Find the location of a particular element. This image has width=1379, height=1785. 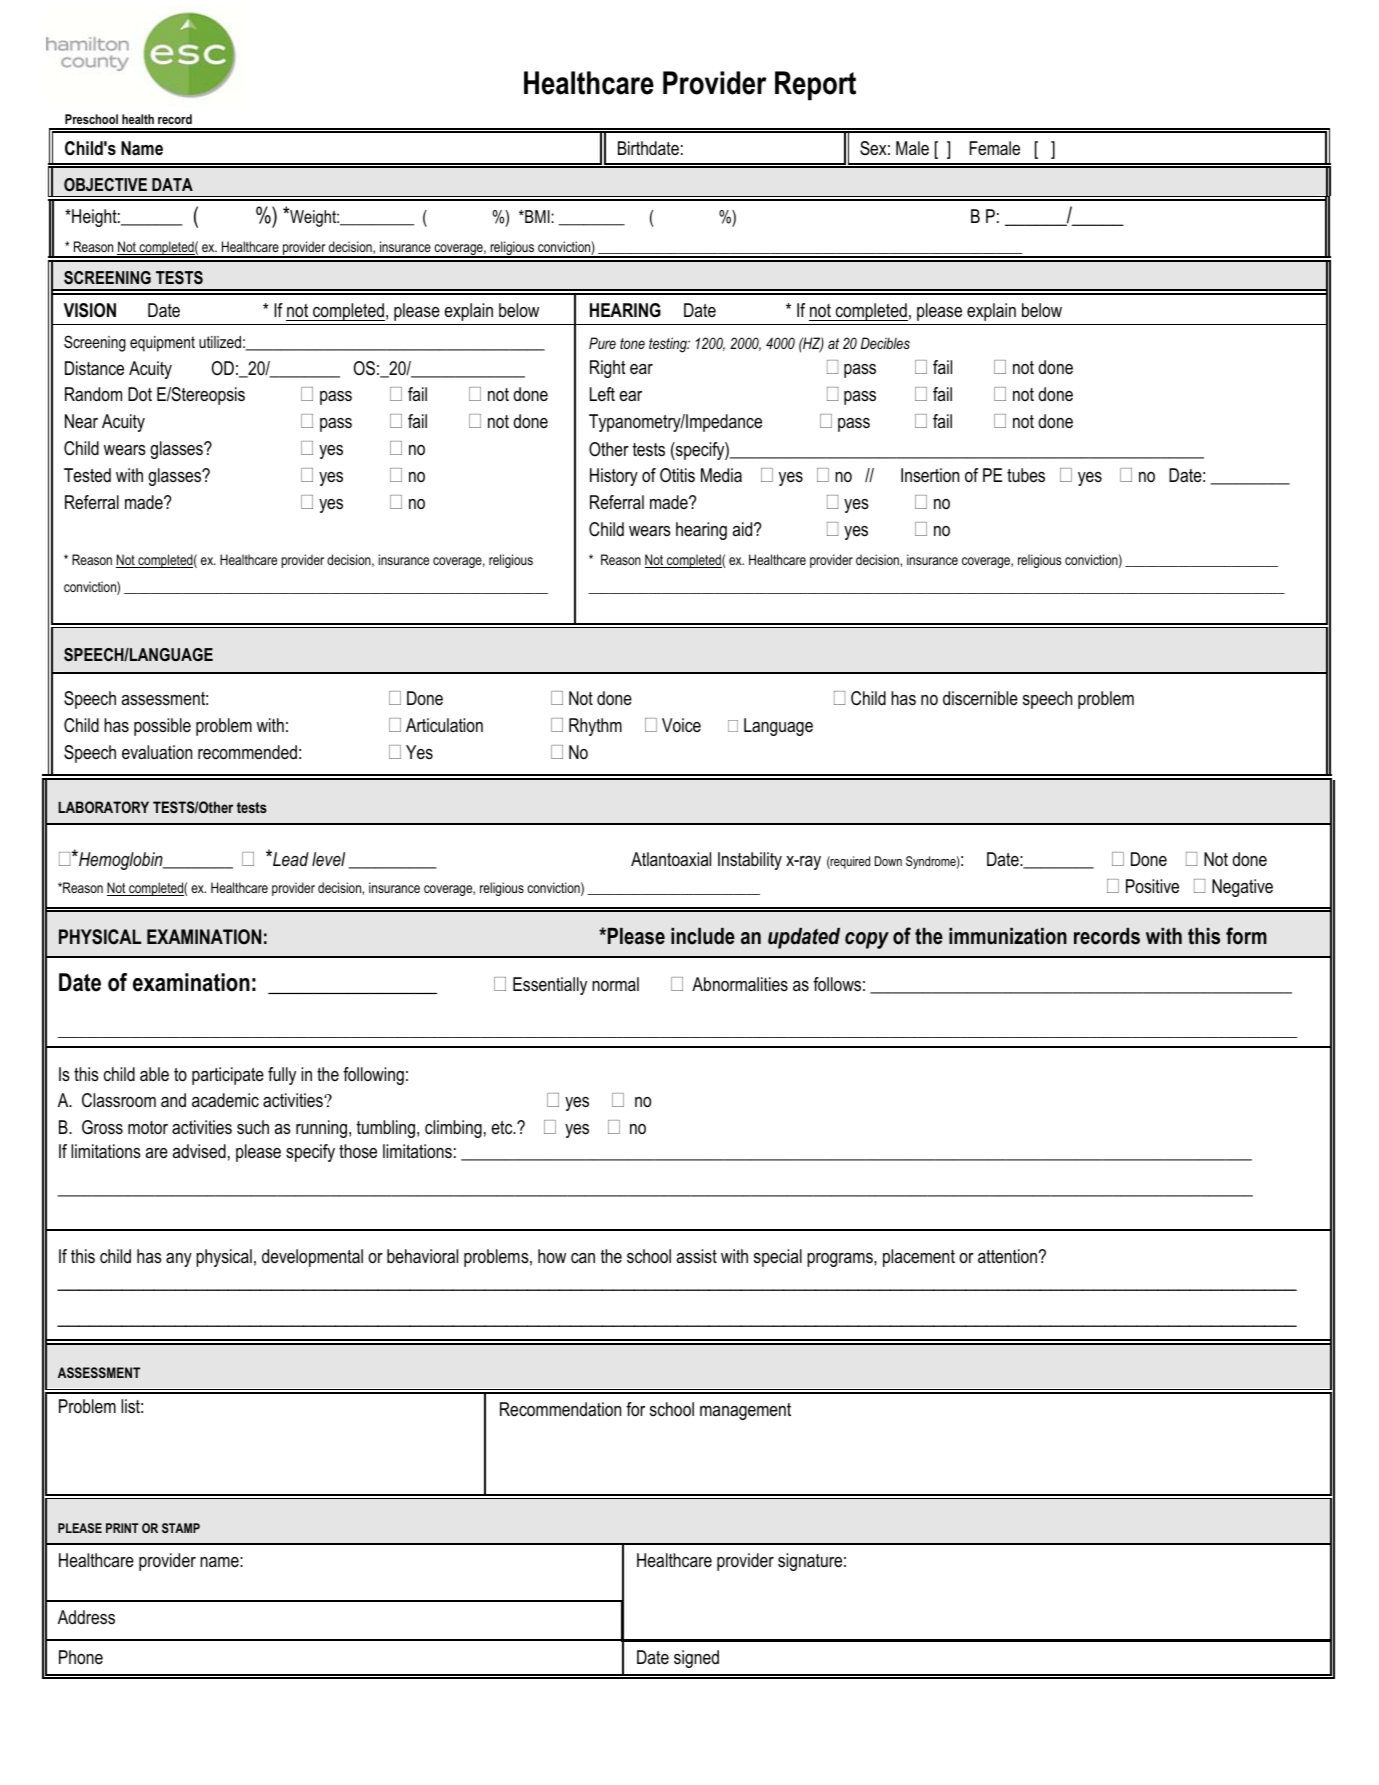

attention is located at coordinates (1008, 1256).
